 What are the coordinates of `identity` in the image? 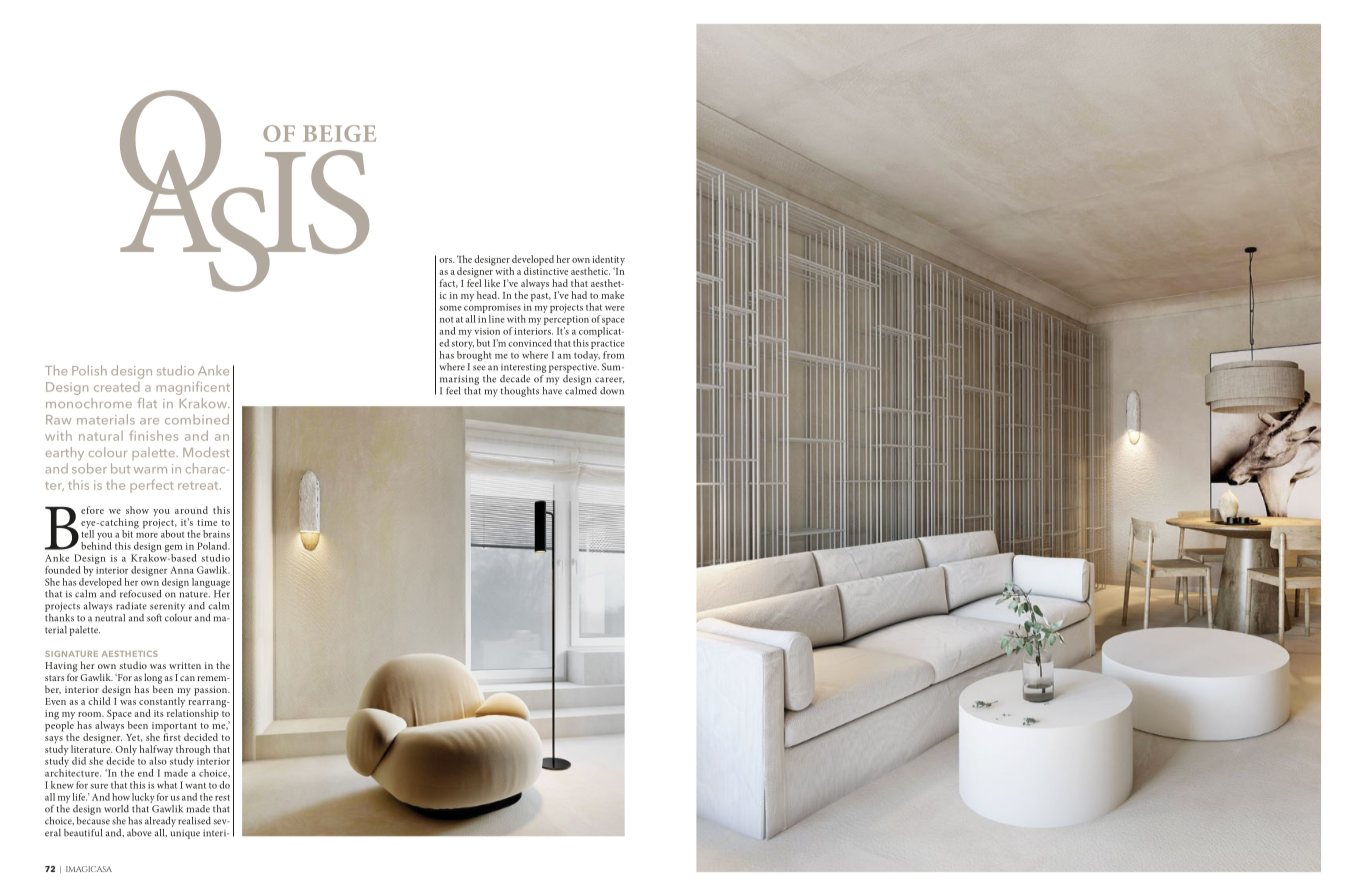 It's located at (608, 261).
